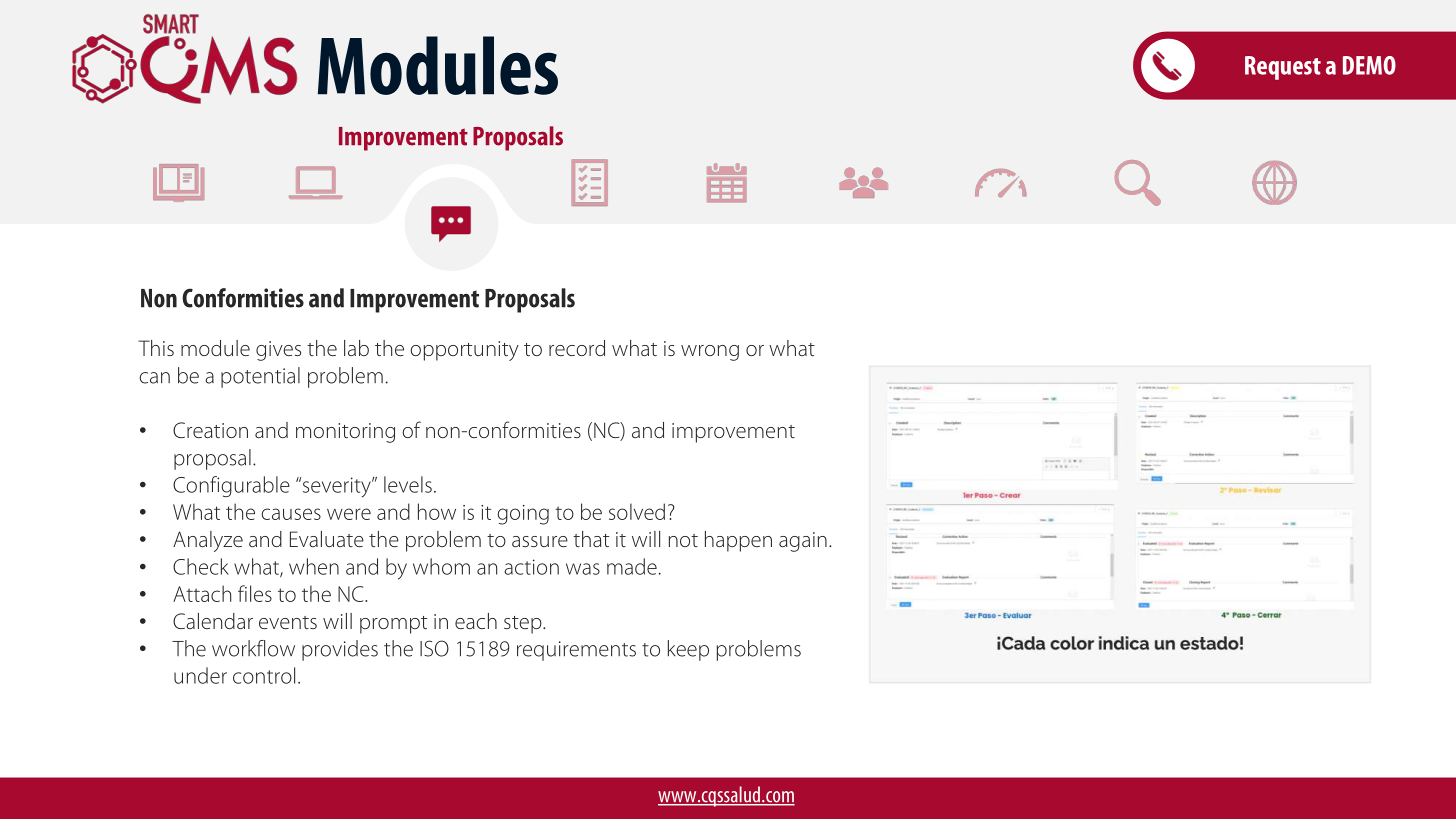 This screenshot has height=819, width=1456. I want to click on DEMO, so click(1369, 65).
